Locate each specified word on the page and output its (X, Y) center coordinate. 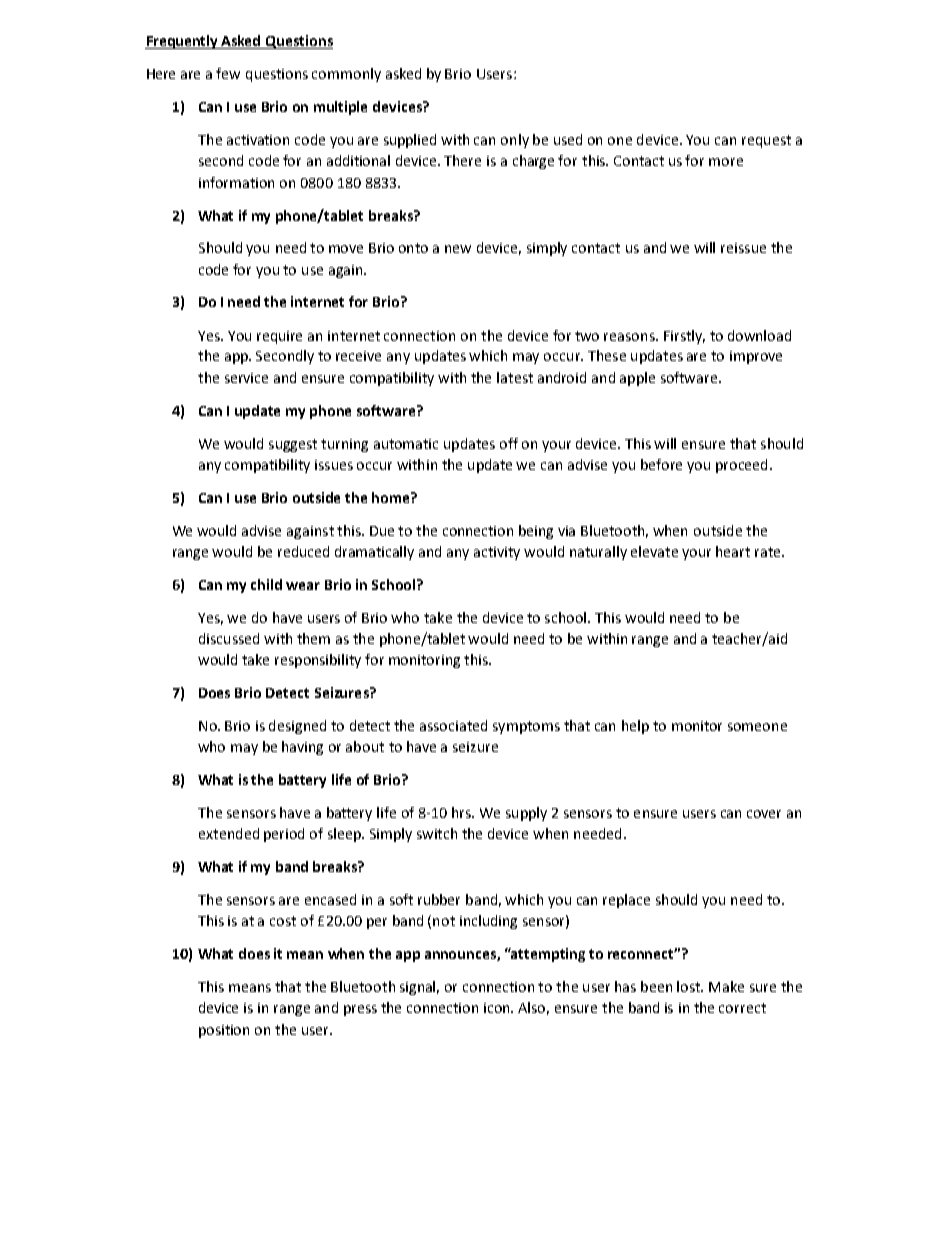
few (228, 73)
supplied (410, 141)
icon (498, 1008)
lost (690, 986)
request (766, 141)
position (224, 1031)
